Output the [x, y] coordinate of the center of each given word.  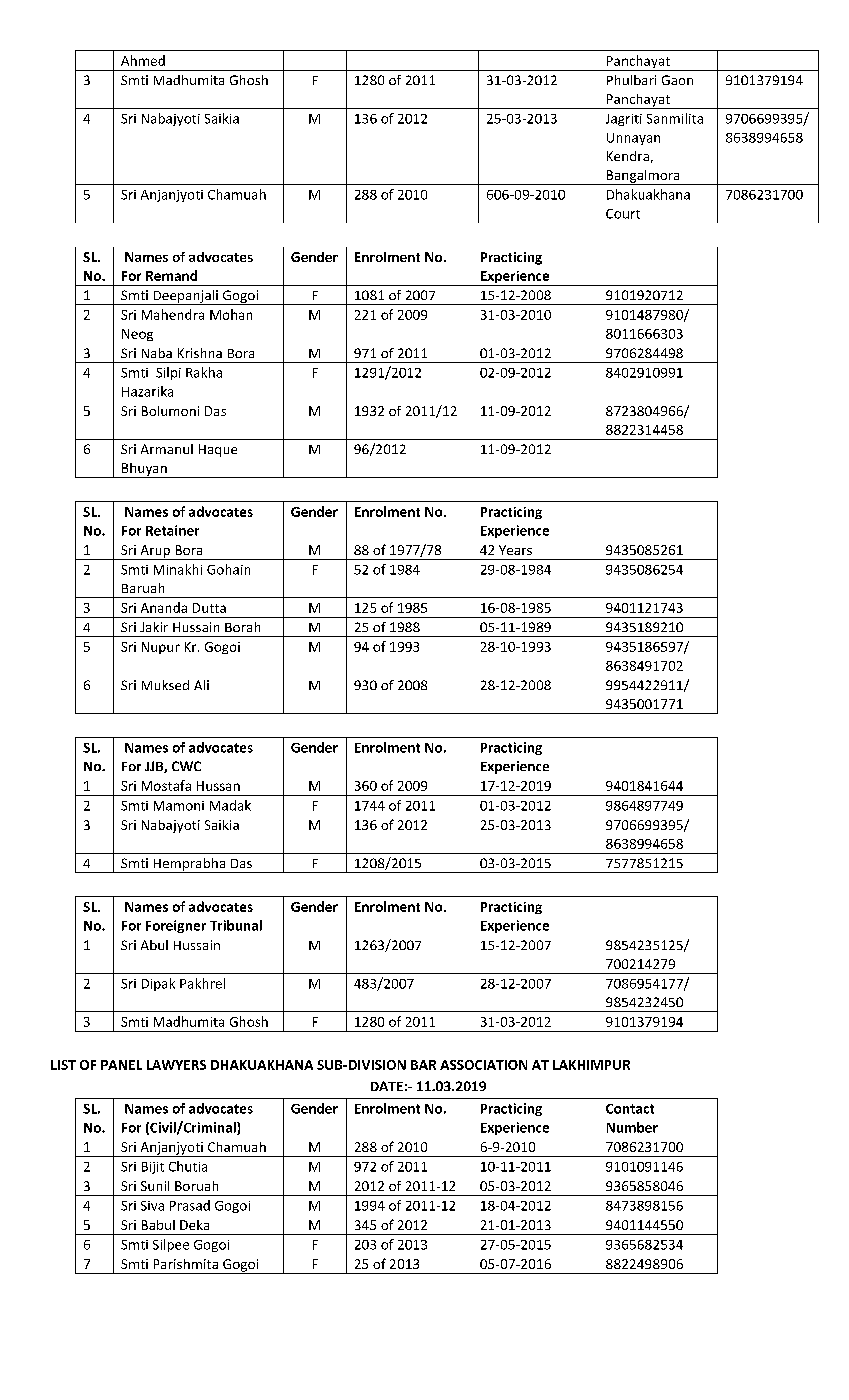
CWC [186, 766]
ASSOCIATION [483, 1065]
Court [623, 214]
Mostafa [166, 785]
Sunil [155, 1186]
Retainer [172, 530]
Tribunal [236, 925]
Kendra [628, 156]
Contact [630, 1109]
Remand [171, 275]
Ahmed [143, 60]
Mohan [231, 314]
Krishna [200, 353]
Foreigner [176, 926]
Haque [218, 450]
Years [515, 550]
